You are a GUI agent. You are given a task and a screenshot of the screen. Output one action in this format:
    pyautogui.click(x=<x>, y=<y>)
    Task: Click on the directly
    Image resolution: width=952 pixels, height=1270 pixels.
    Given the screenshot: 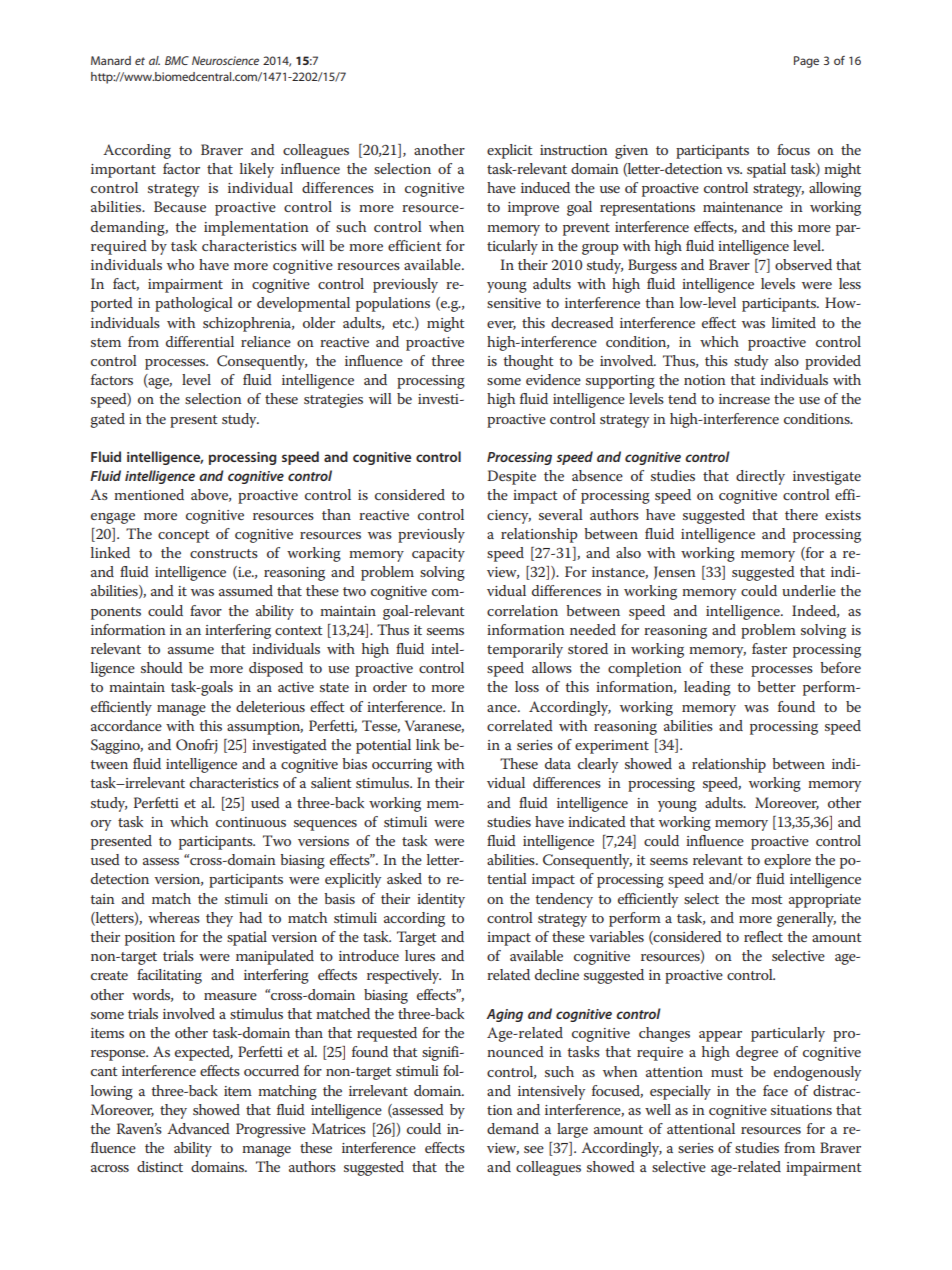 What is the action you would take?
    pyautogui.click(x=760, y=477)
